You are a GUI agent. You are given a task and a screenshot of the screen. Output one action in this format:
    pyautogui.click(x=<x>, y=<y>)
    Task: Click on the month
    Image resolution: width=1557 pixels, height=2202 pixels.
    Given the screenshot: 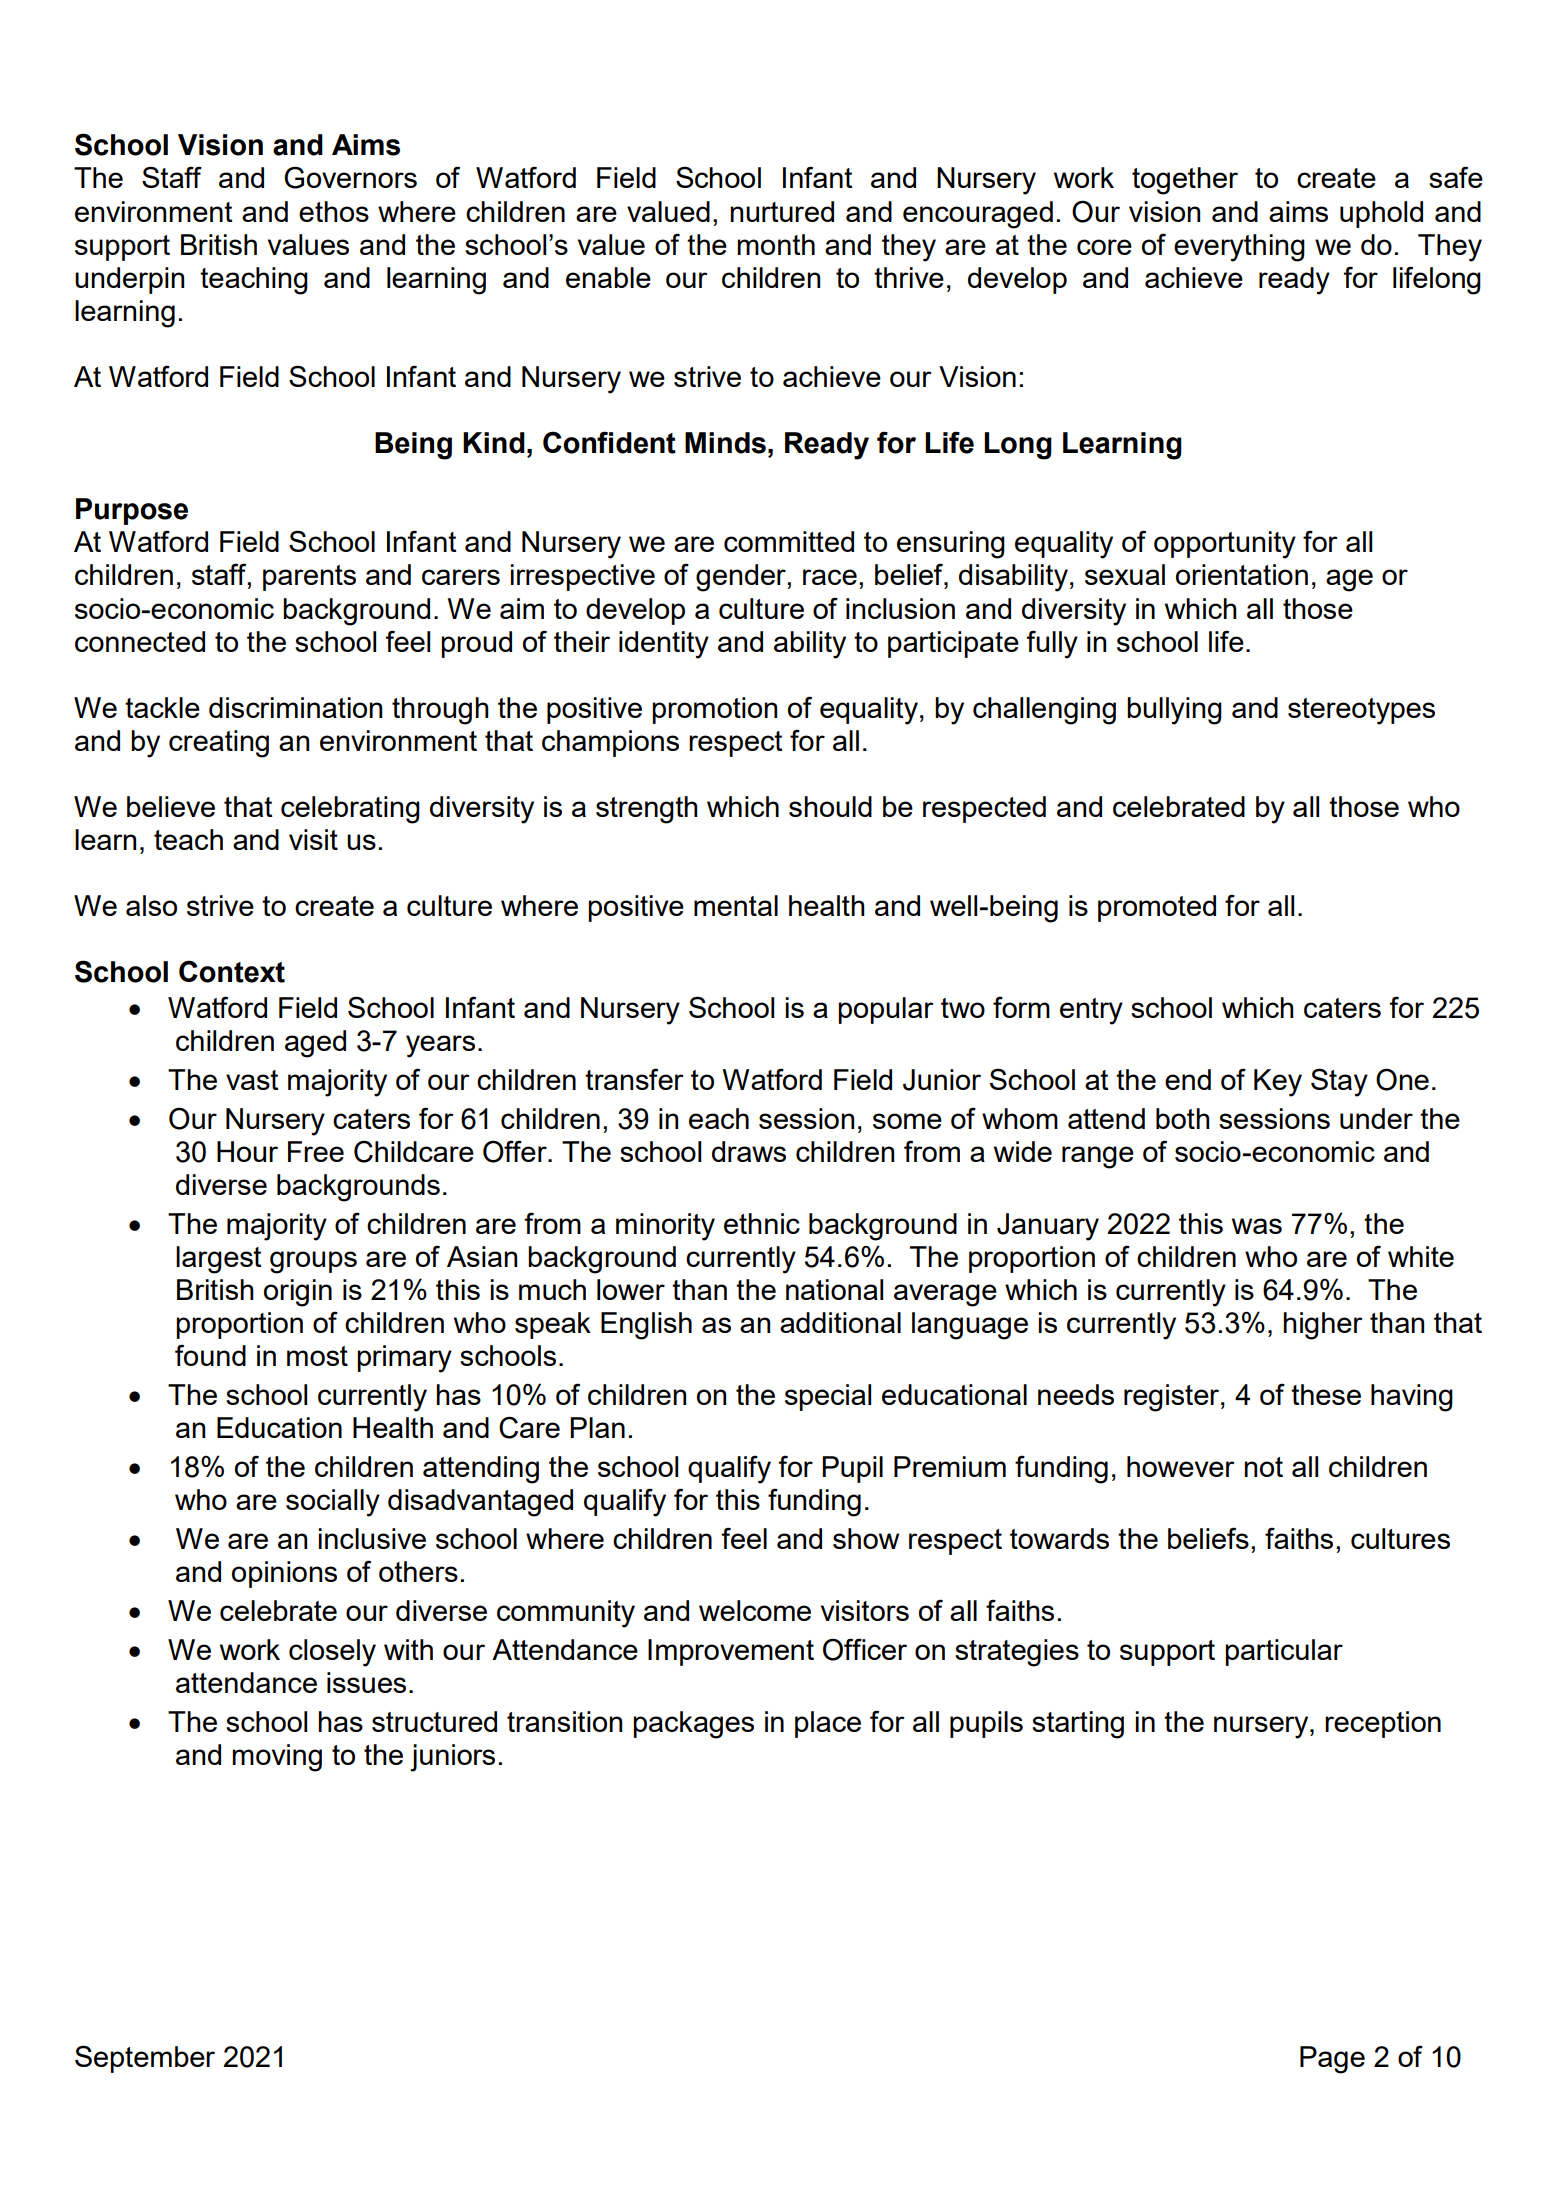 What is the action you would take?
    pyautogui.click(x=776, y=244)
